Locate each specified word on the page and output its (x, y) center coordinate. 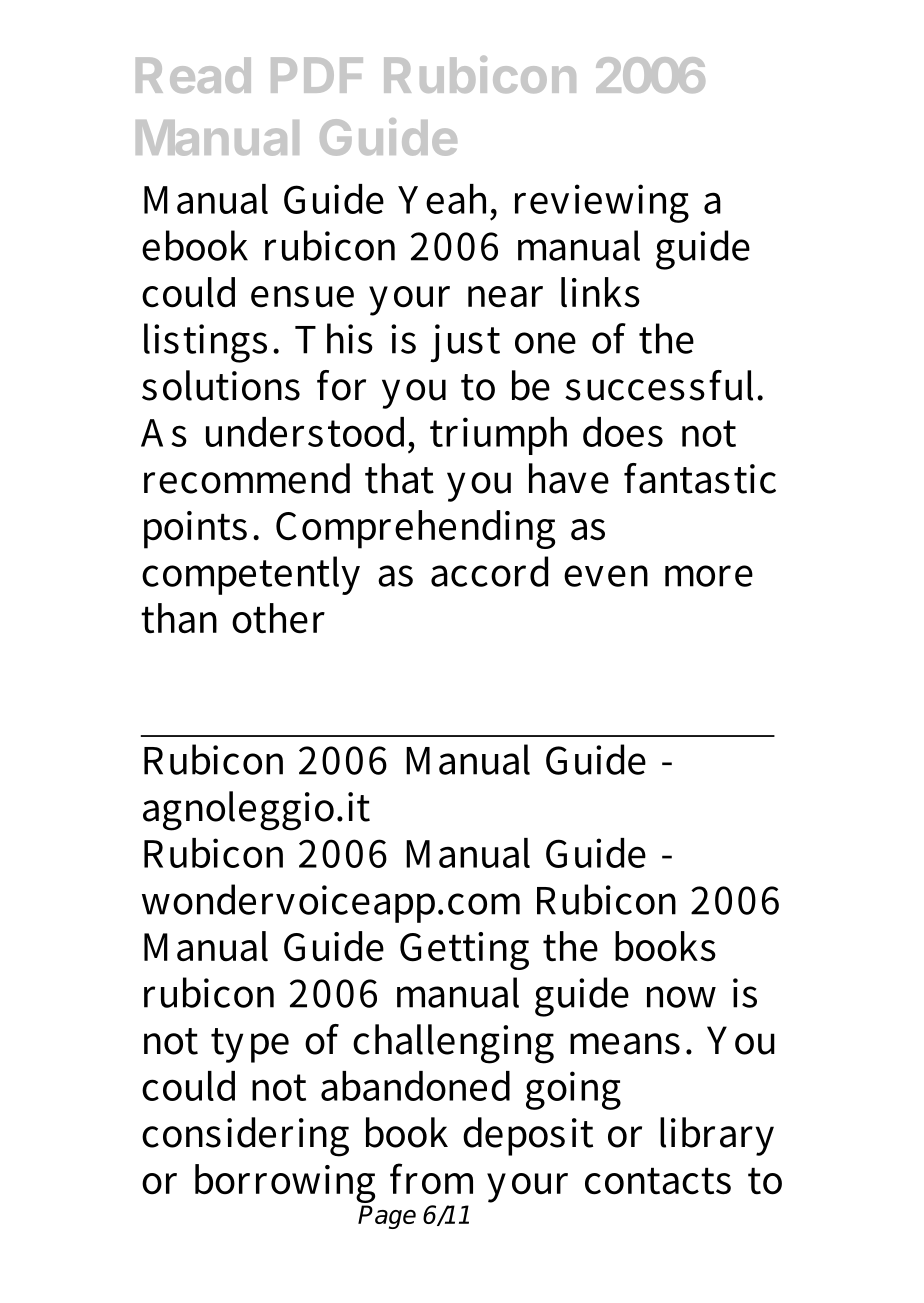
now (681, 997)
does (623, 432)
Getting (464, 951)
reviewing (602, 203)
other (278, 618)
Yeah (445, 199)
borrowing (285, 1185)
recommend (247, 478)
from (431, 1179)
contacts (658, 1181)
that (399, 478)
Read (193, 75)
